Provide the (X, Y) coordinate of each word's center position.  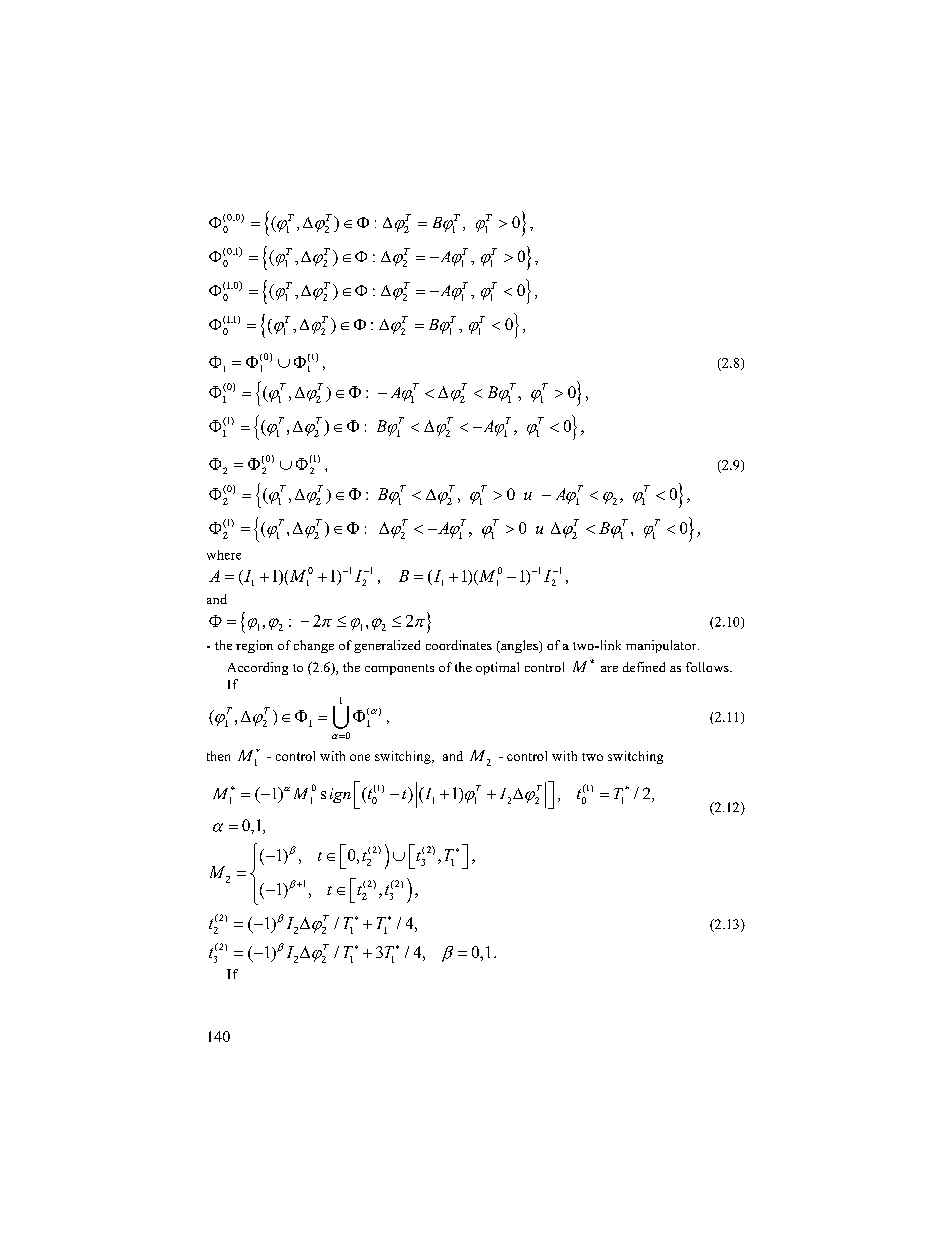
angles (519, 646)
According (258, 668)
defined (644, 667)
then (218, 756)
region (254, 646)
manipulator (662, 646)
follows (708, 667)
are (609, 669)
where (224, 555)
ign (340, 795)
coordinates (459, 645)
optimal (497, 668)
